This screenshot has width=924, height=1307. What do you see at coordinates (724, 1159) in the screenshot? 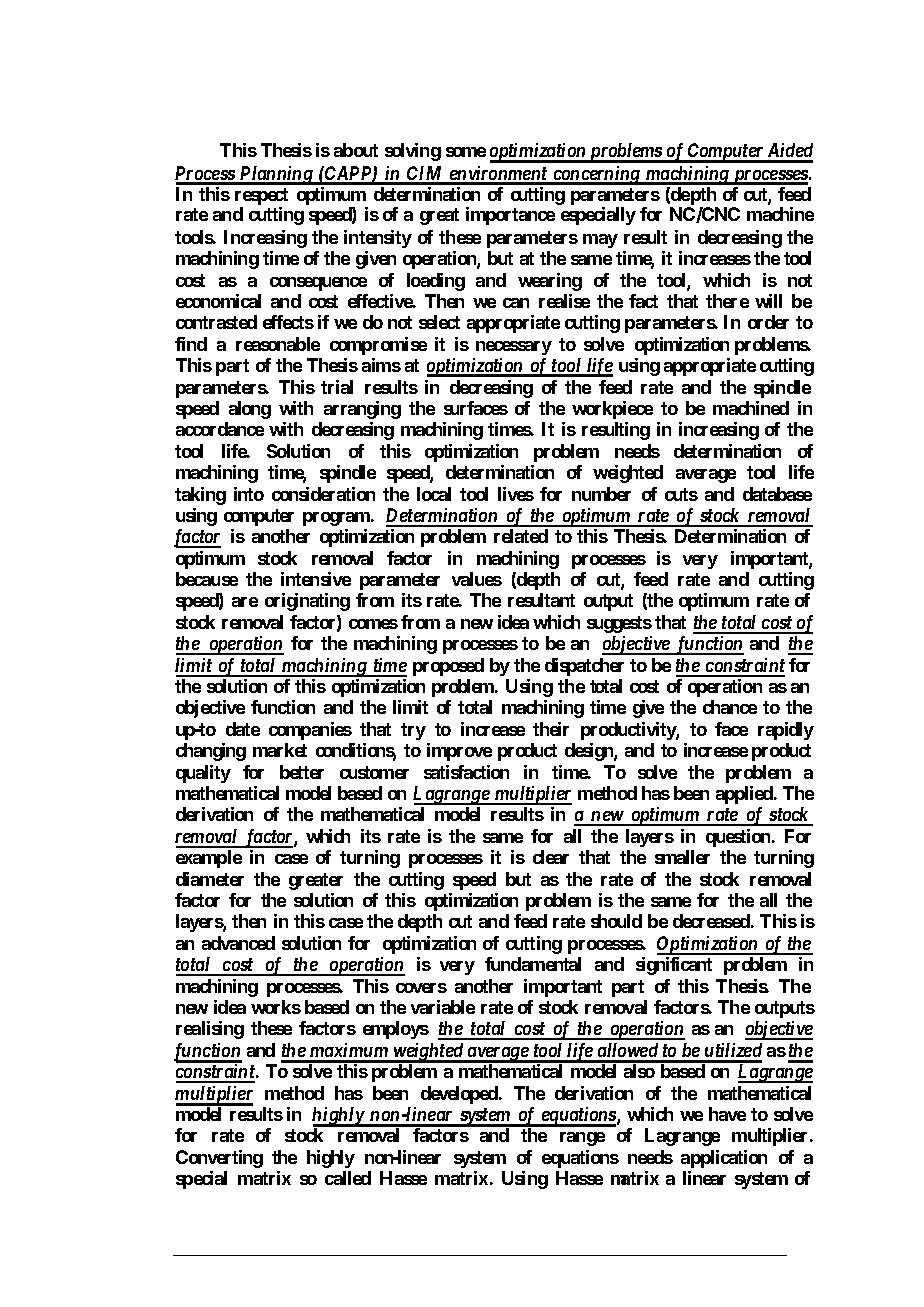
I see `application` at bounding box center [724, 1159].
